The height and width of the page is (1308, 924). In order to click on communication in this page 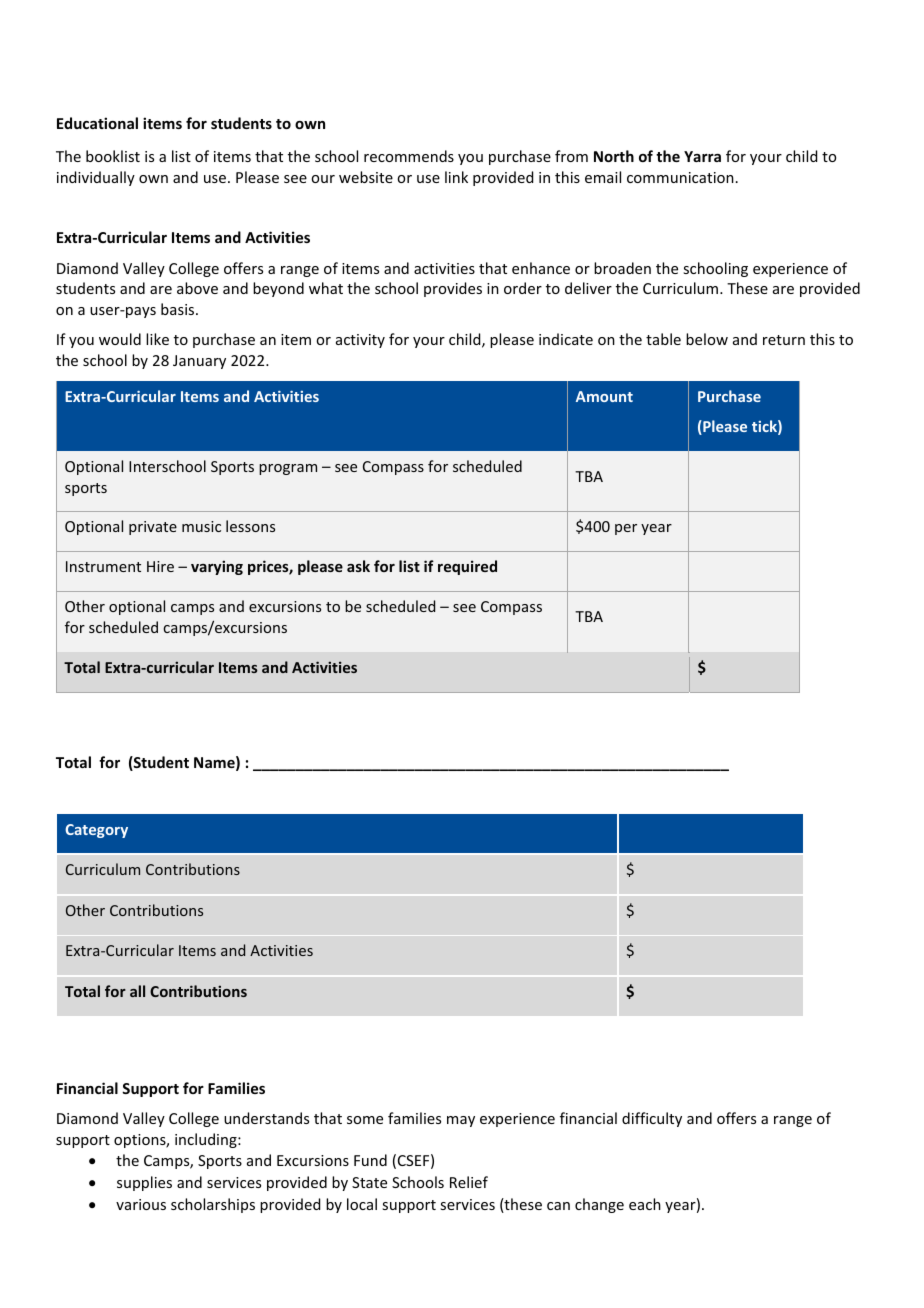, I will do `click(680, 177)`.
